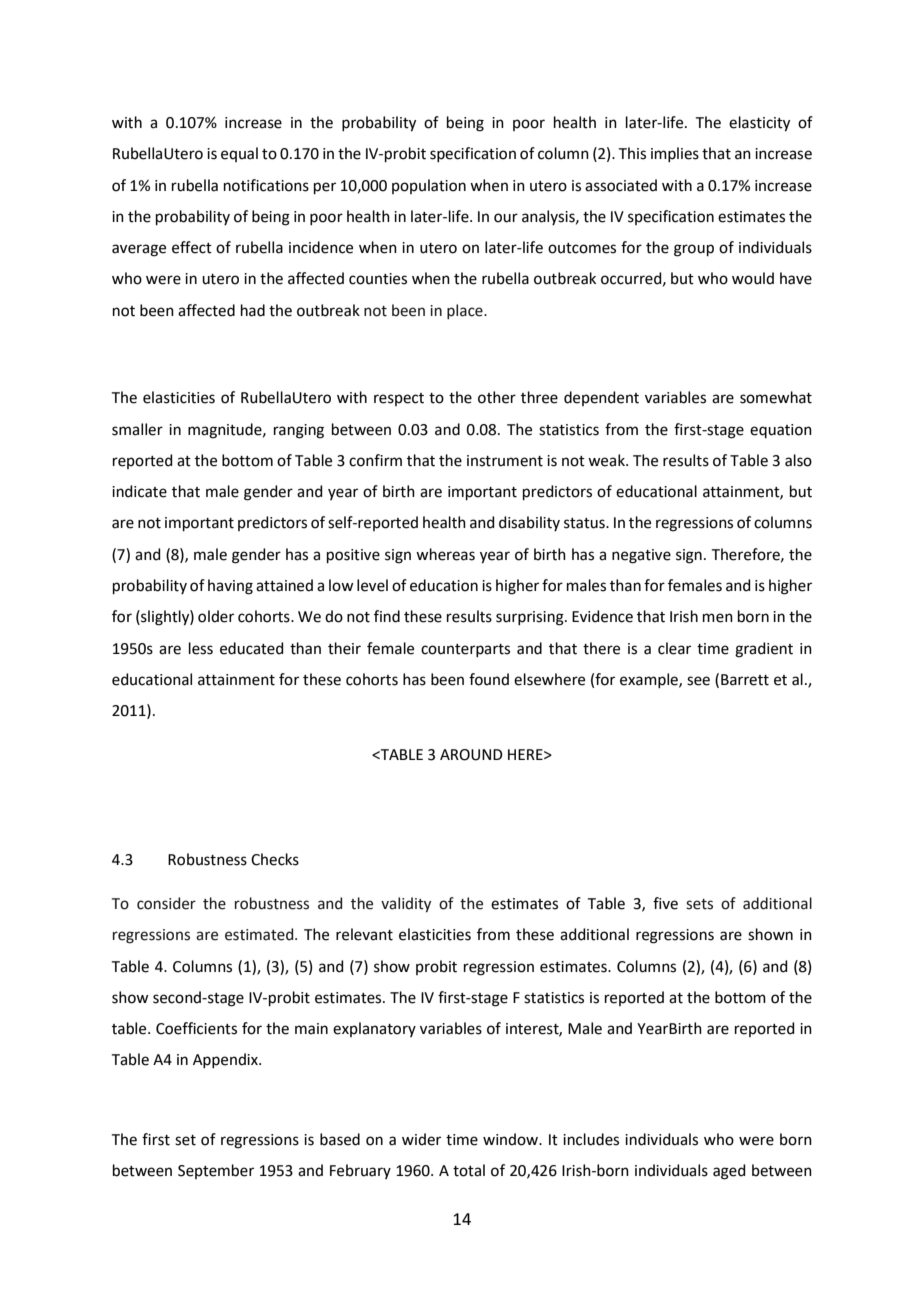 This document has width=924, height=1308. I want to click on aged, so click(729, 1172).
